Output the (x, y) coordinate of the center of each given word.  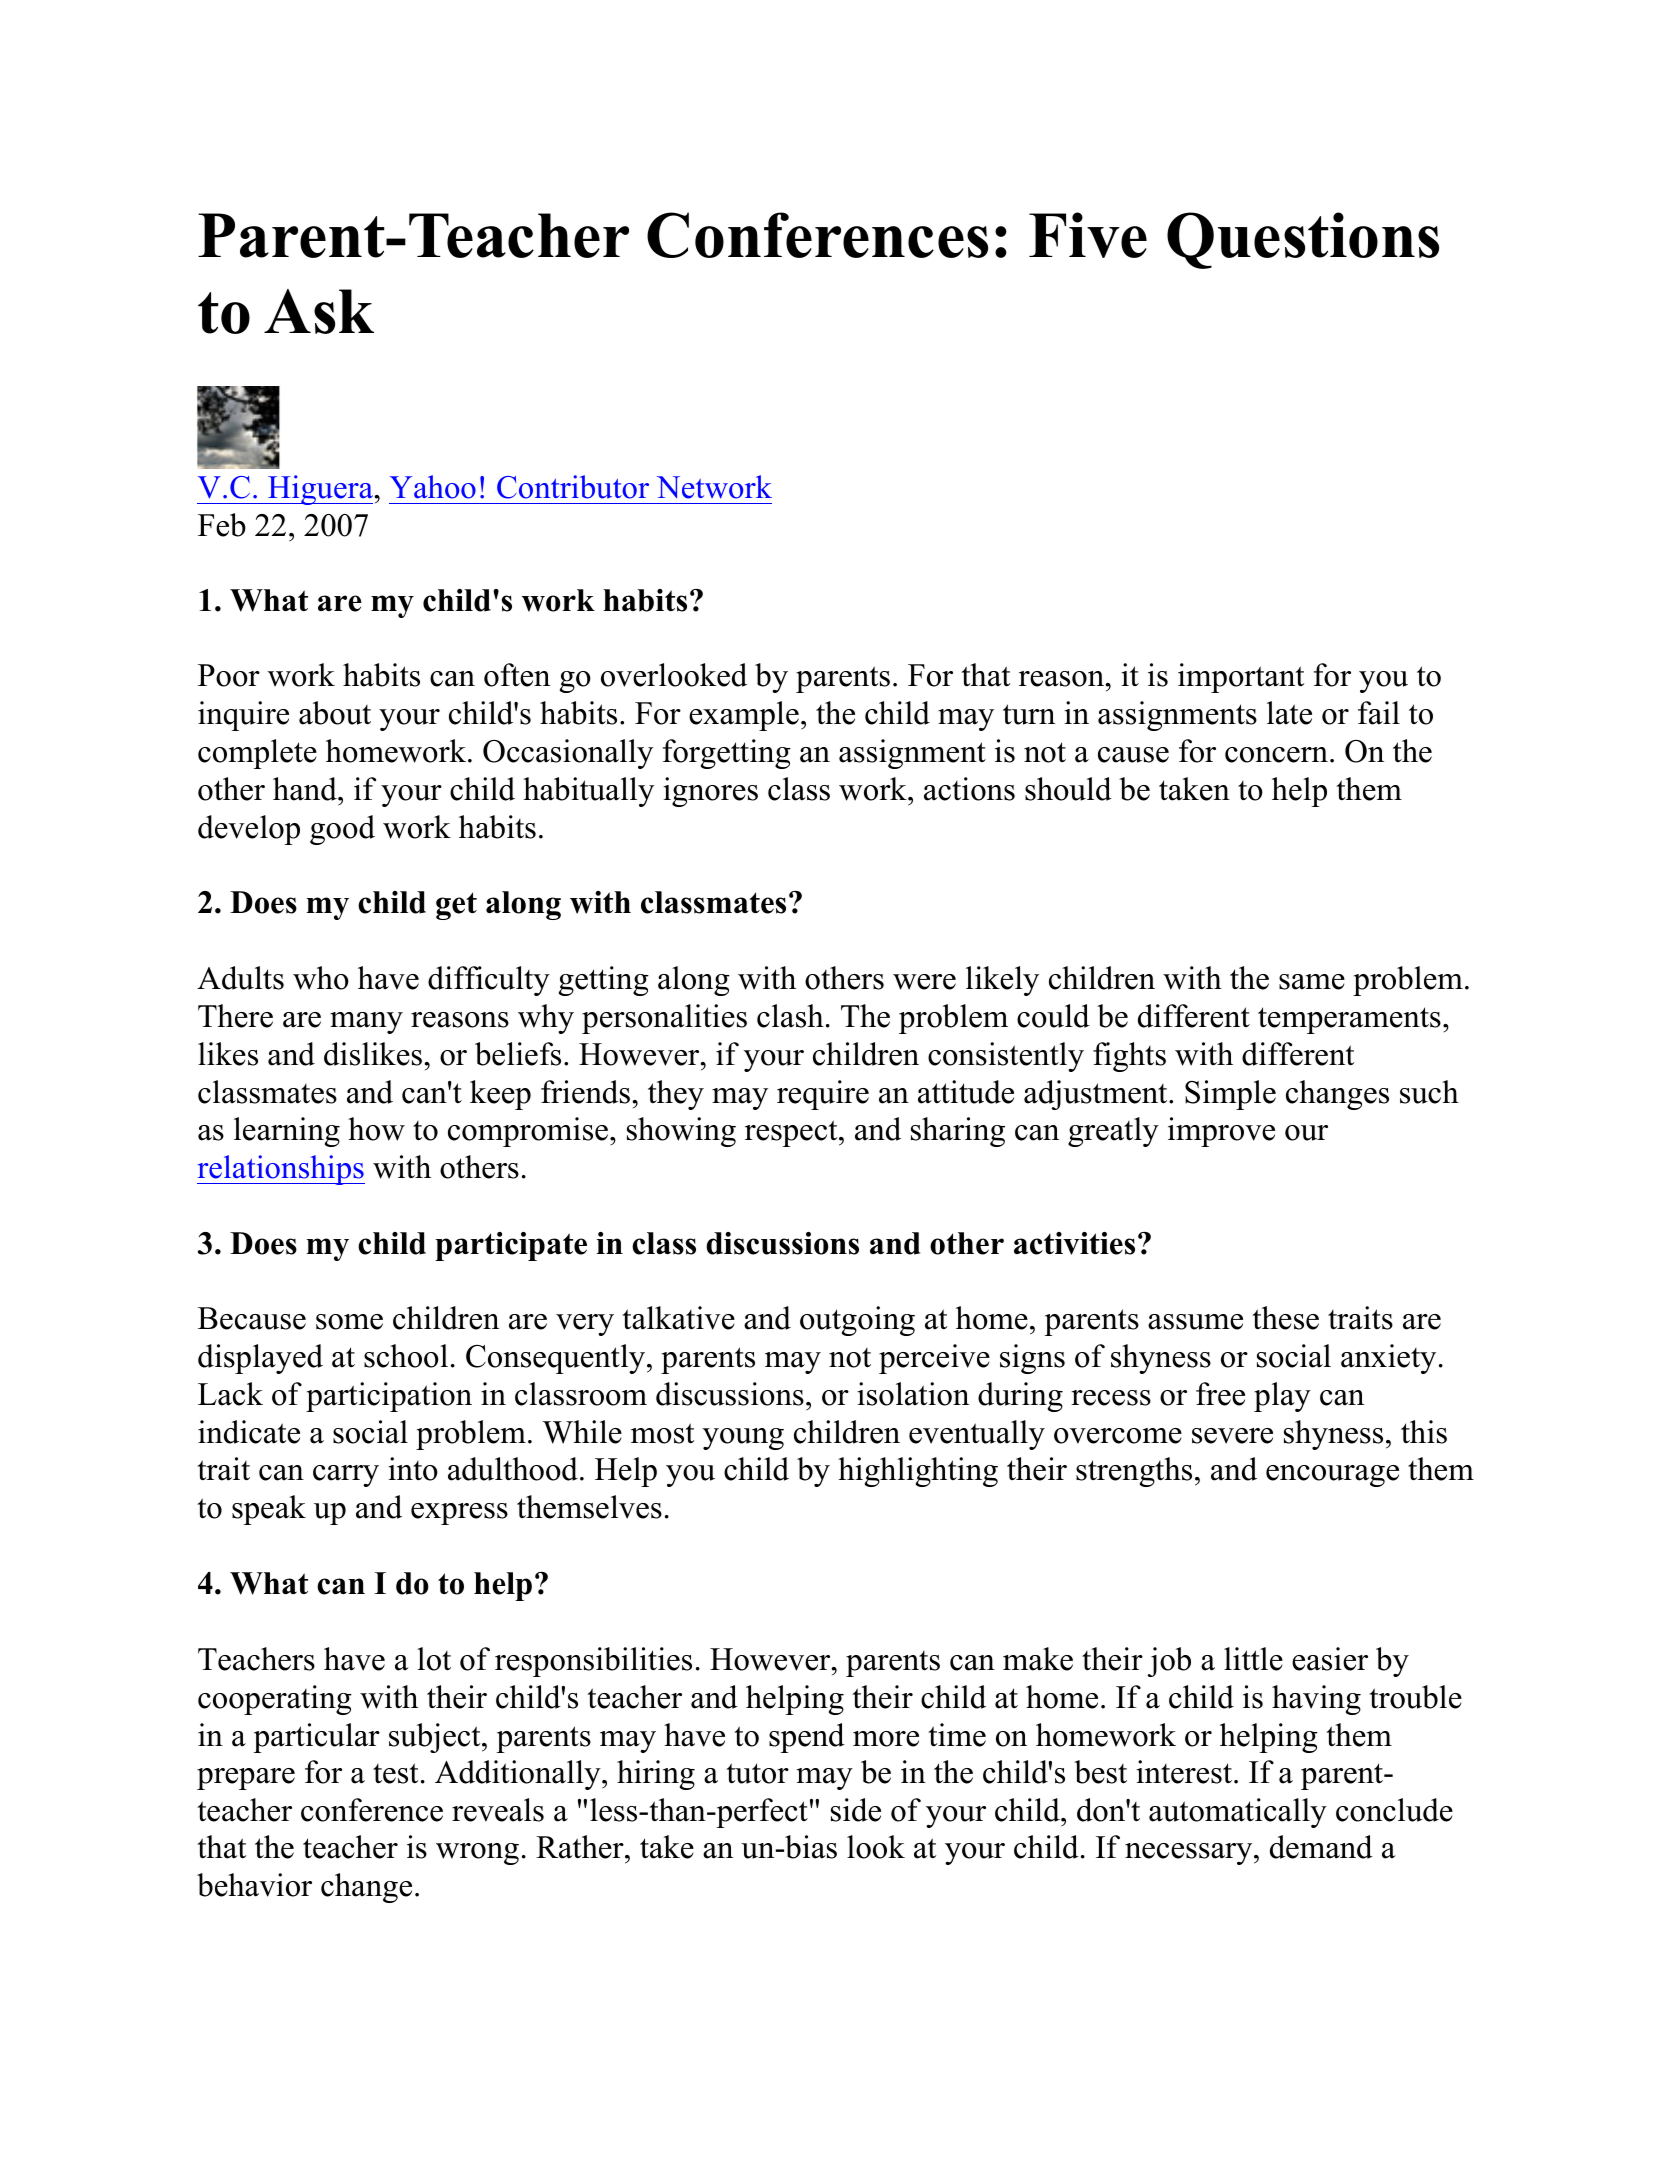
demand (1321, 1847)
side (856, 1810)
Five (1088, 235)
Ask (319, 311)
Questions (1303, 240)
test (395, 1773)
